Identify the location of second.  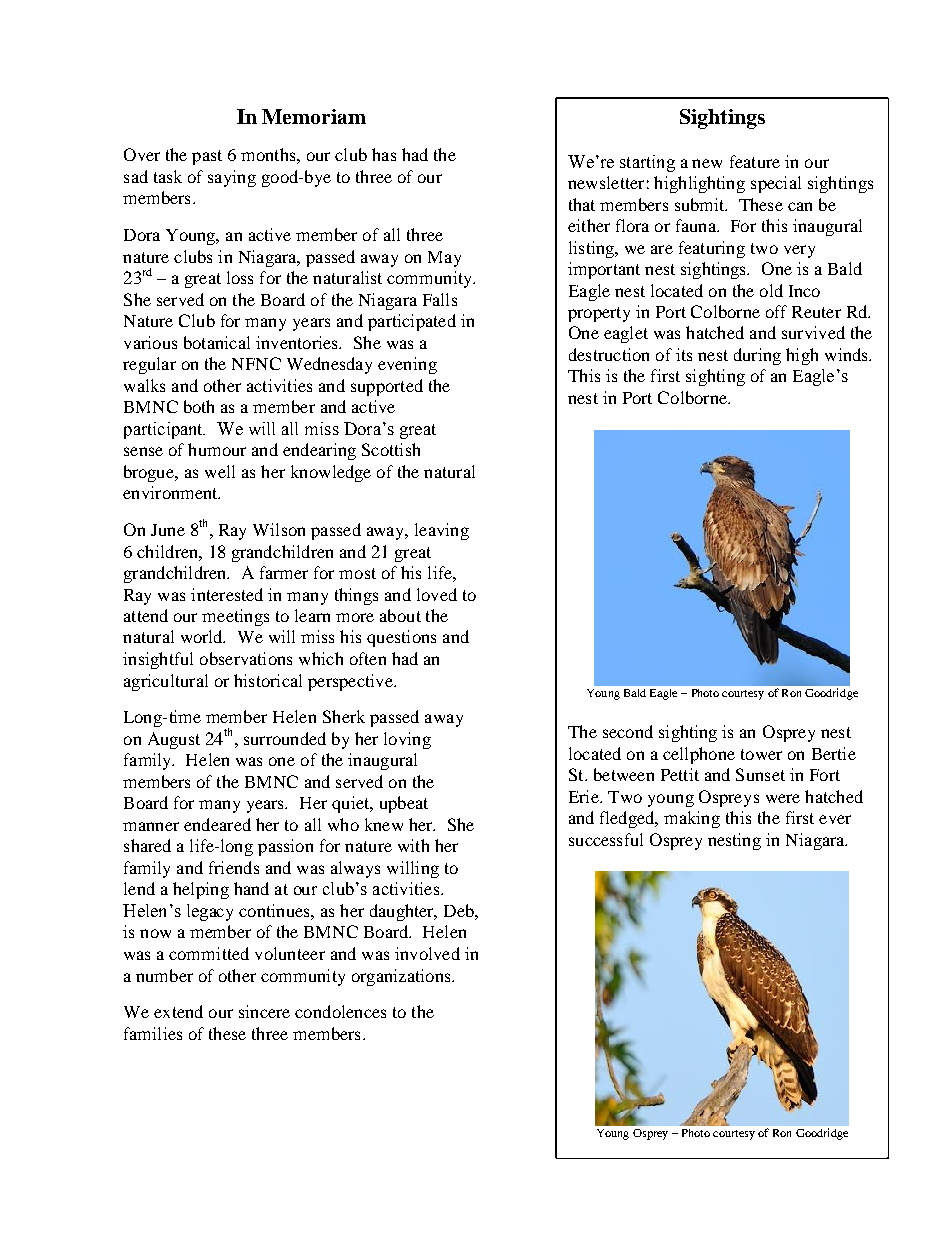
(628, 731).
